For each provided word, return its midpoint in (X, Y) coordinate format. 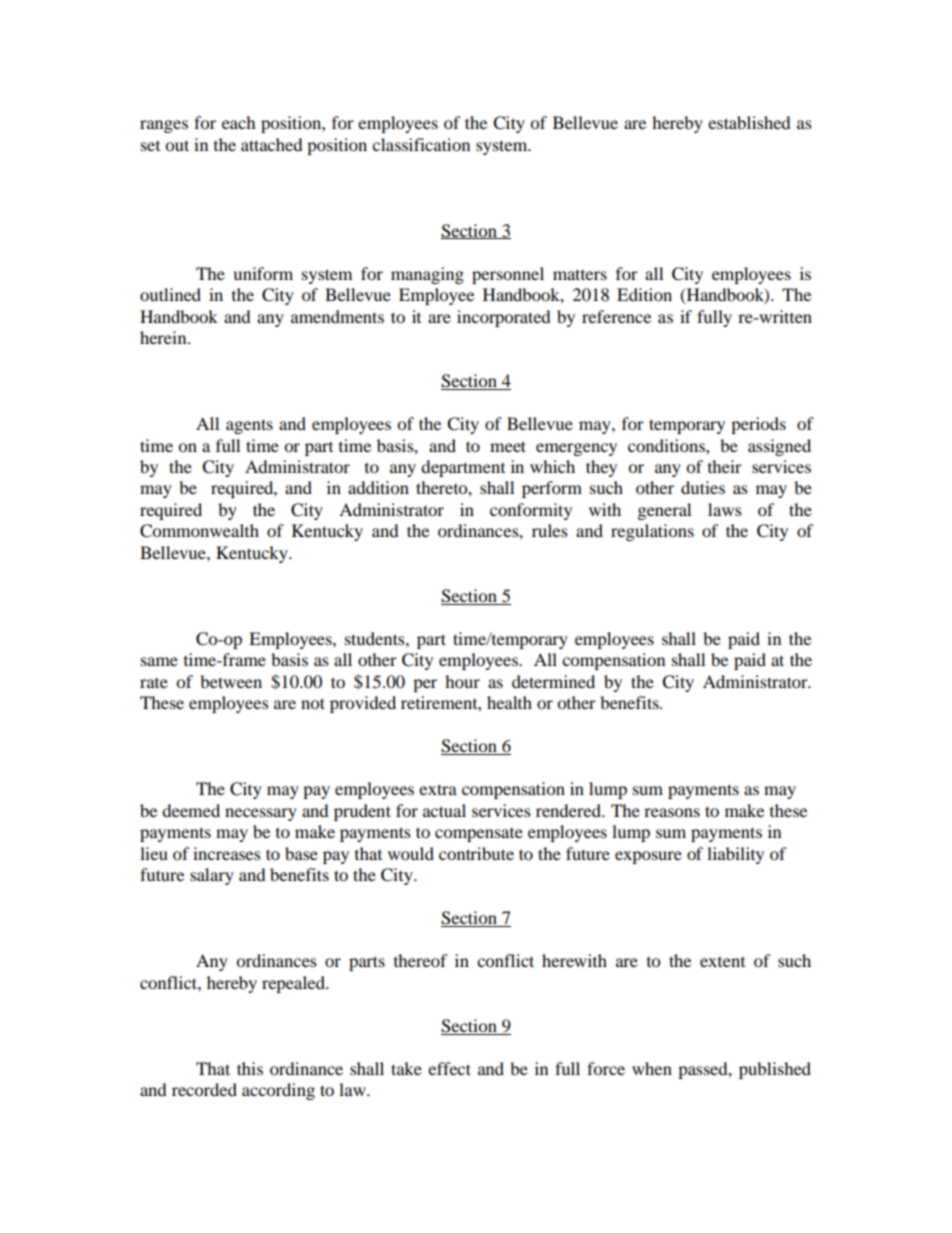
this (250, 1068)
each (239, 122)
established (749, 122)
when (652, 1068)
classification (421, 144)
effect (449, 1068)
